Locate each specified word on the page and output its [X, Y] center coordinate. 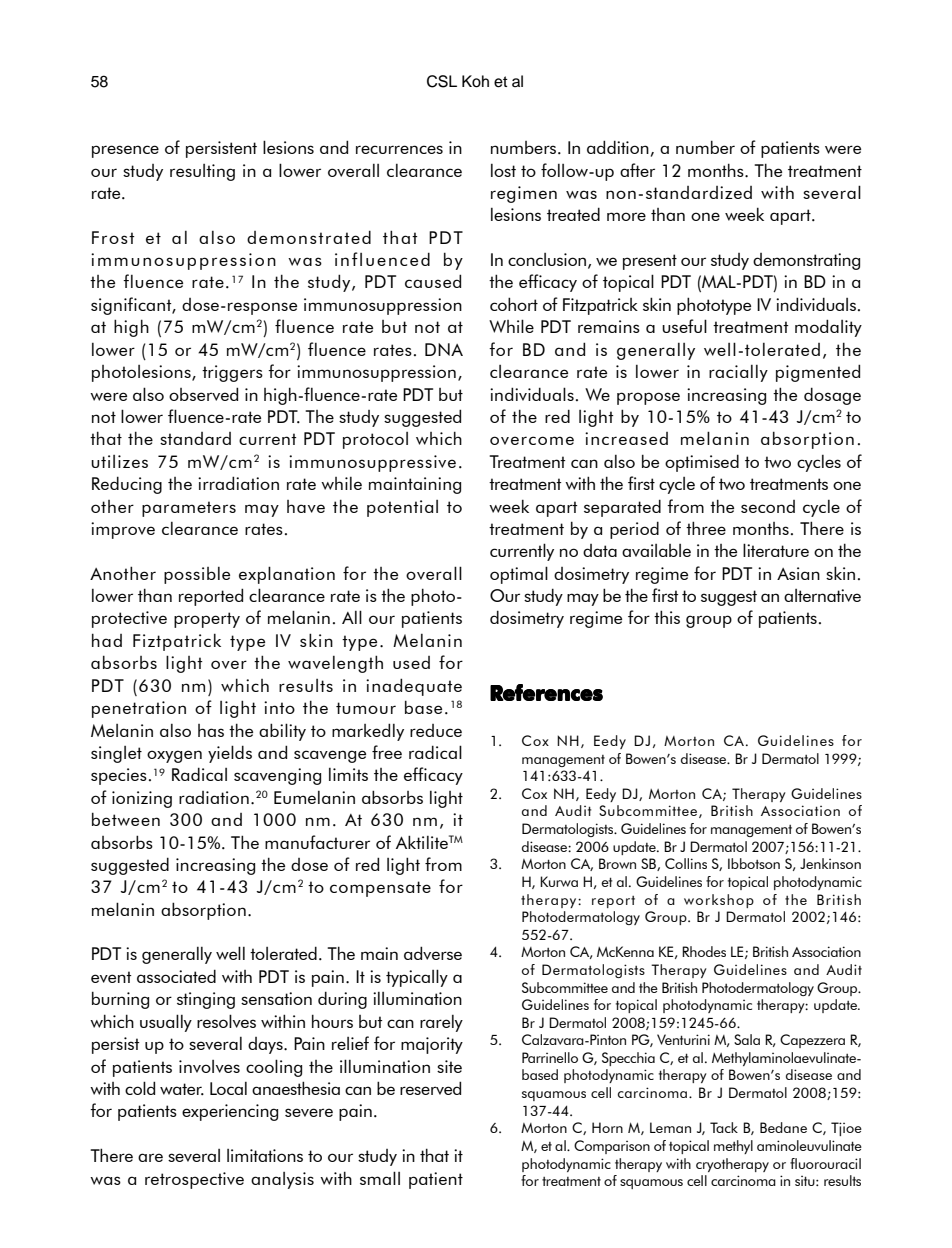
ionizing [142, 799]
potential [402, 508]
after [637, 170]
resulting [202, 172]
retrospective [194, 1180]
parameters [189, 509]
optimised [702, 463]
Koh [475, 81]
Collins [686, 863]
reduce [436, 730]
